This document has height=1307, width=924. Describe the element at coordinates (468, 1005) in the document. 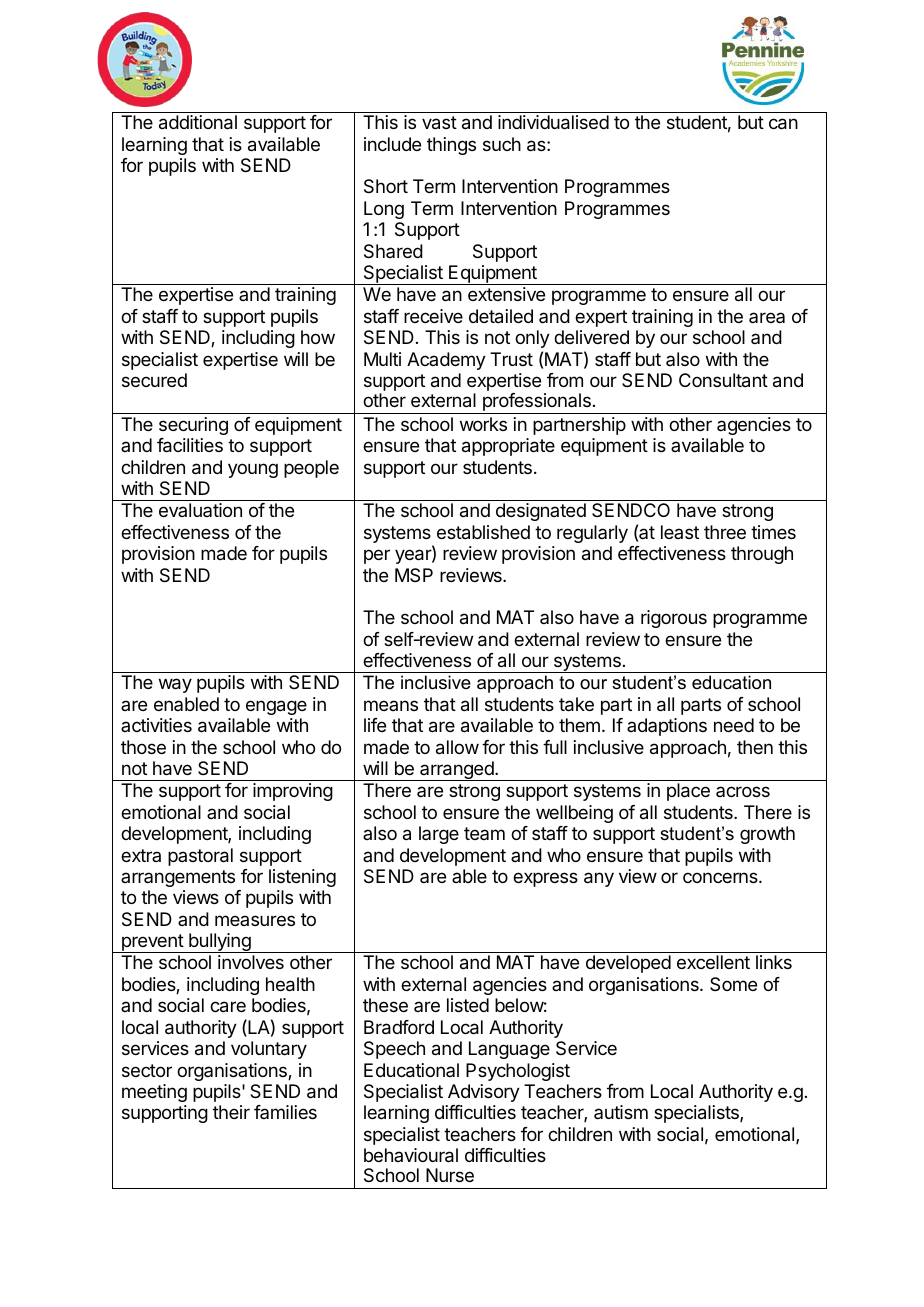

I see `listed` at that location.
